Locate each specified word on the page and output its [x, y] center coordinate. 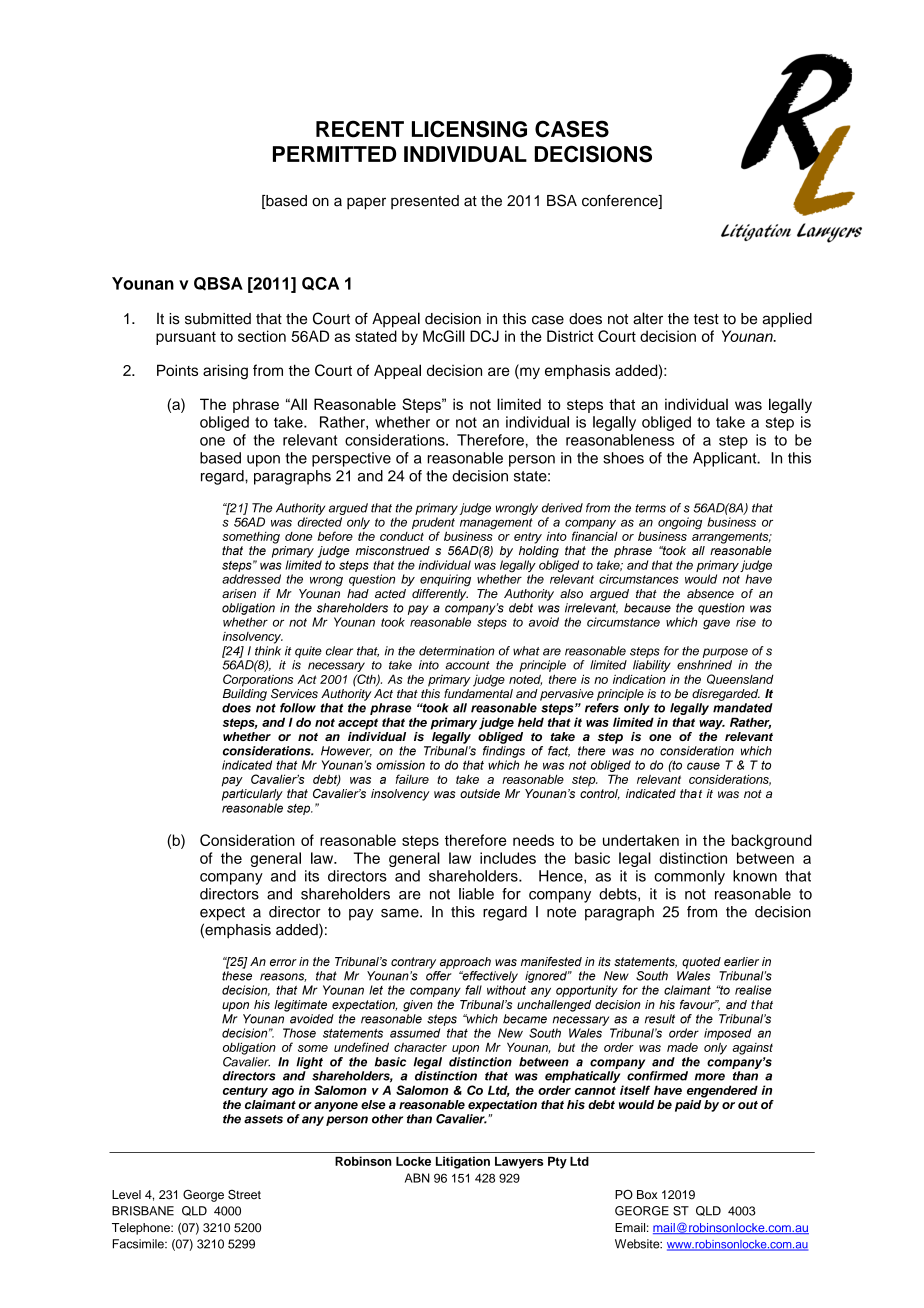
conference [621, 201]
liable [476, 894]
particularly [252, 793]
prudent [433, 524]
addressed [251, 579]
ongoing [680, 524]
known [755, 876]
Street [244, 1195]
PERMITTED [334, 154]
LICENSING [469, 129]
